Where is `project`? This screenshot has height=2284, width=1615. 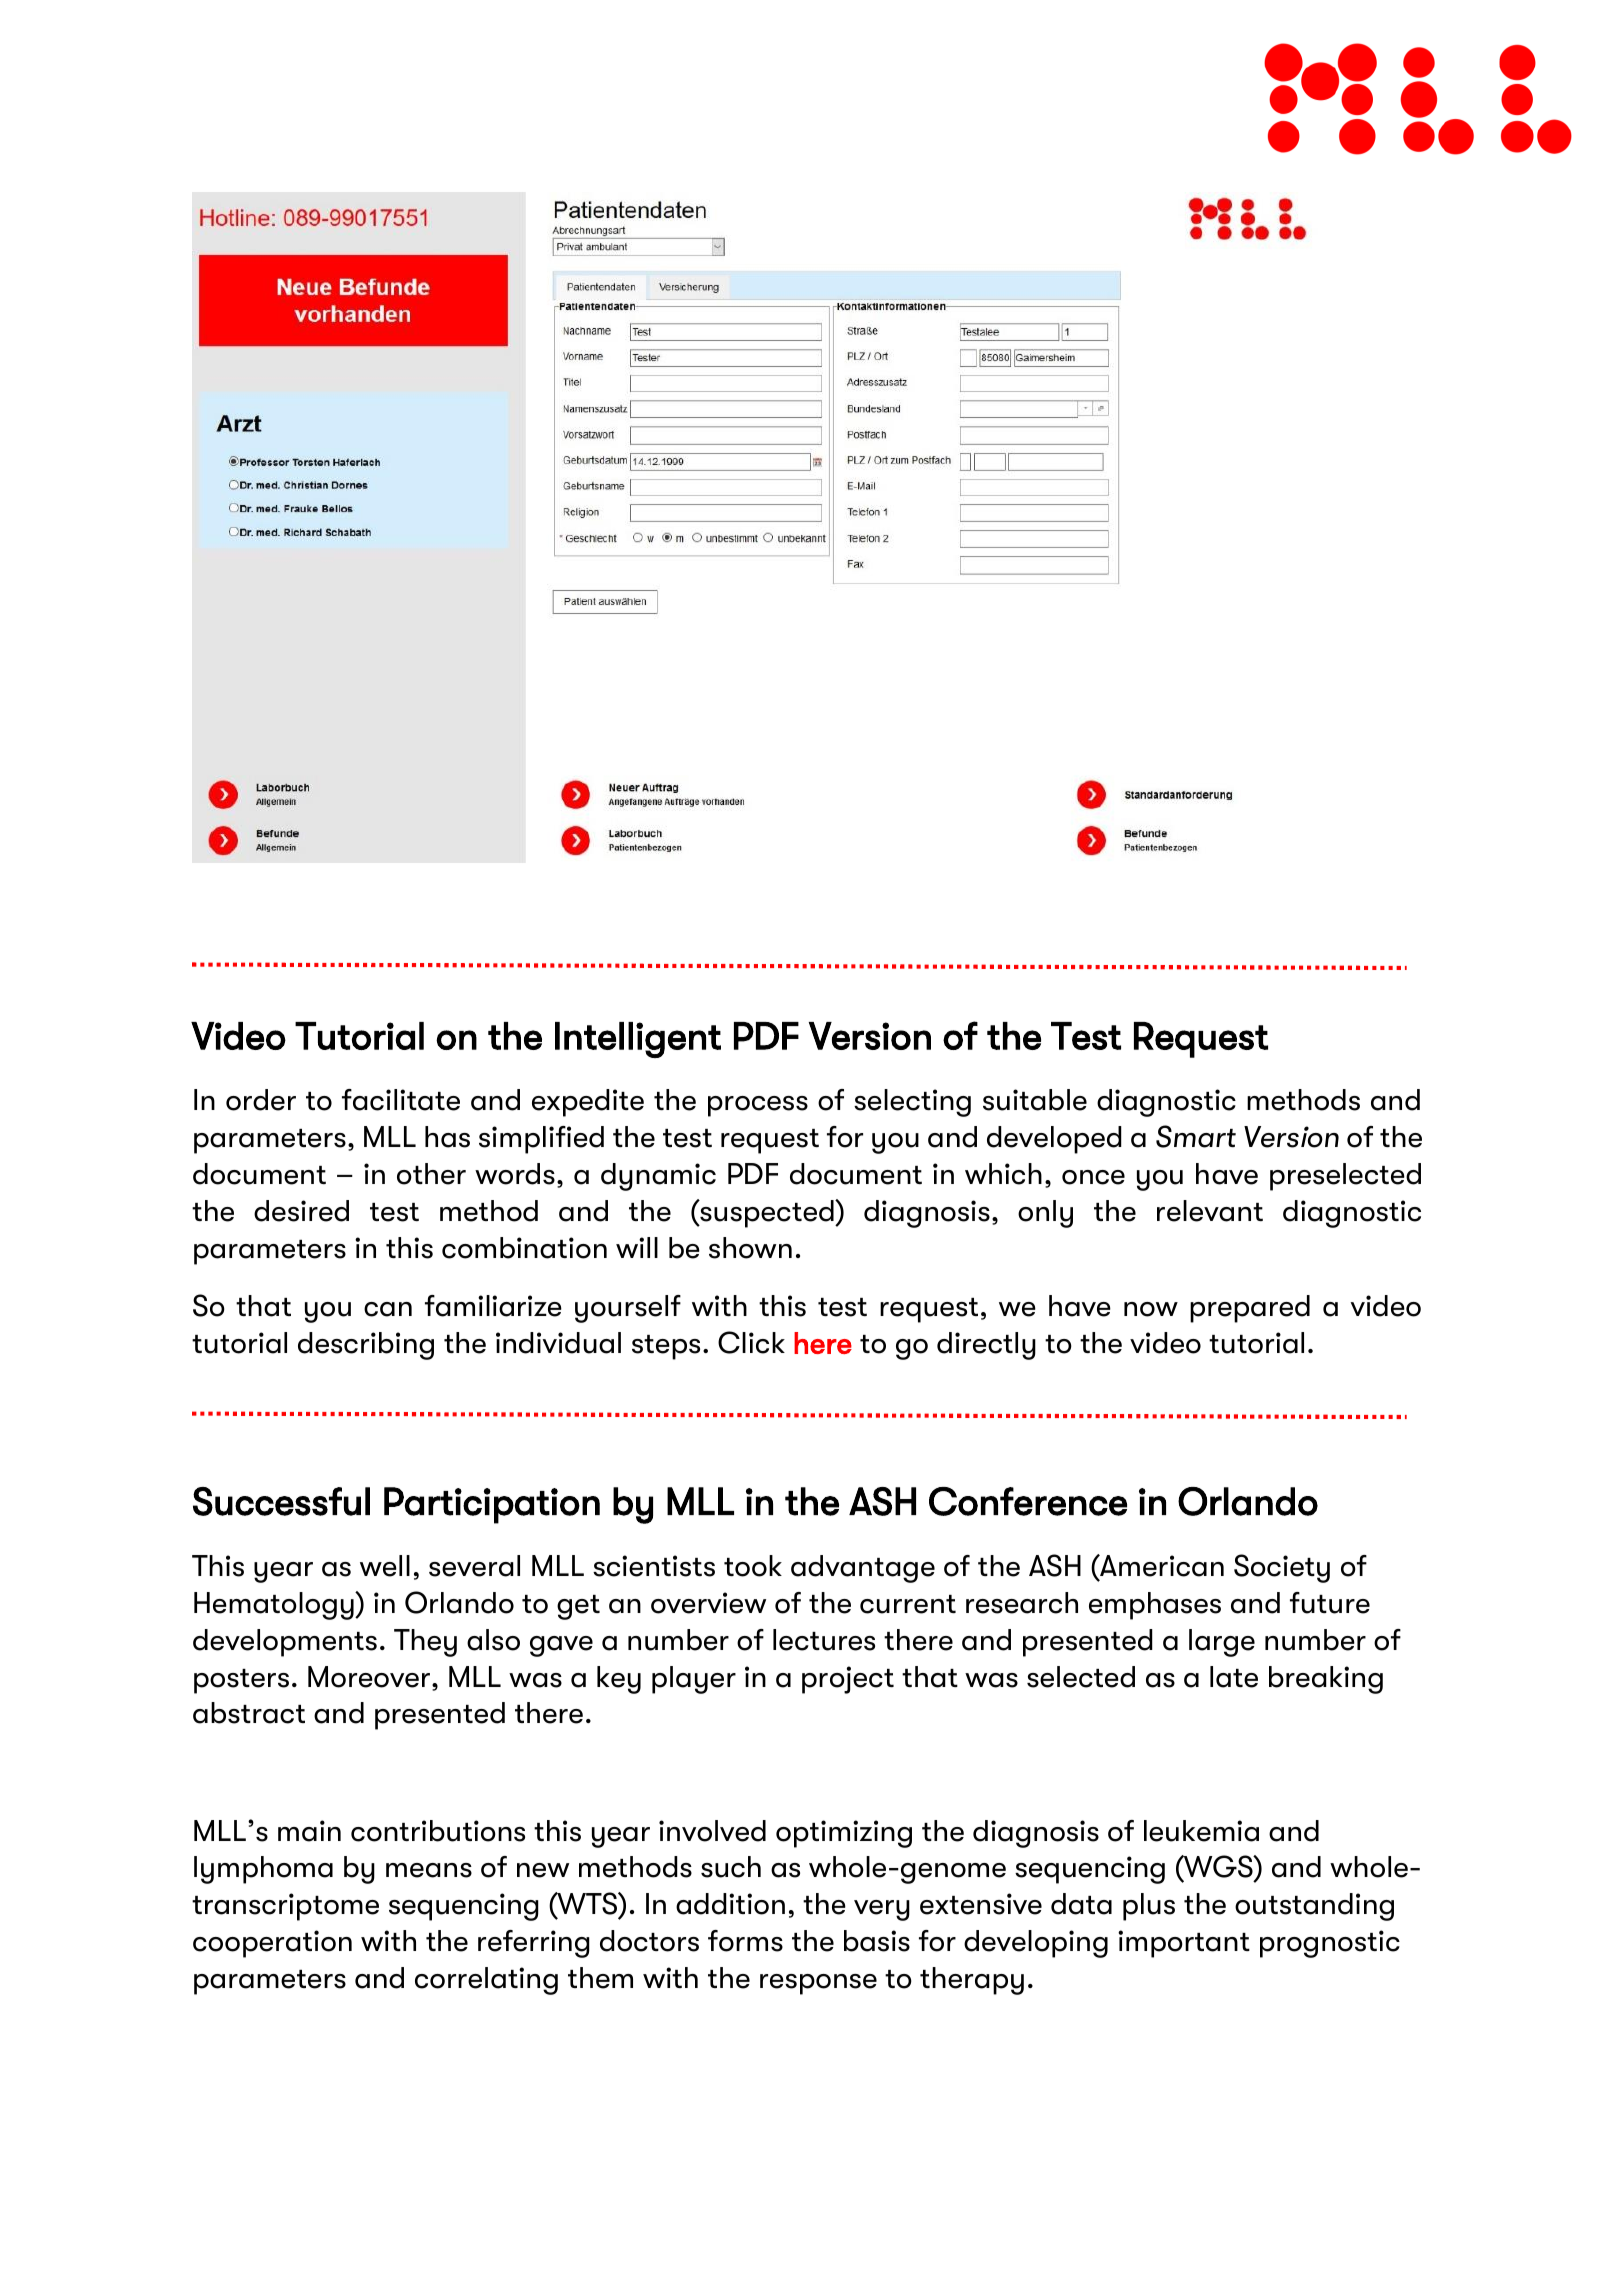
project is located at coordinates (848, 1680).
